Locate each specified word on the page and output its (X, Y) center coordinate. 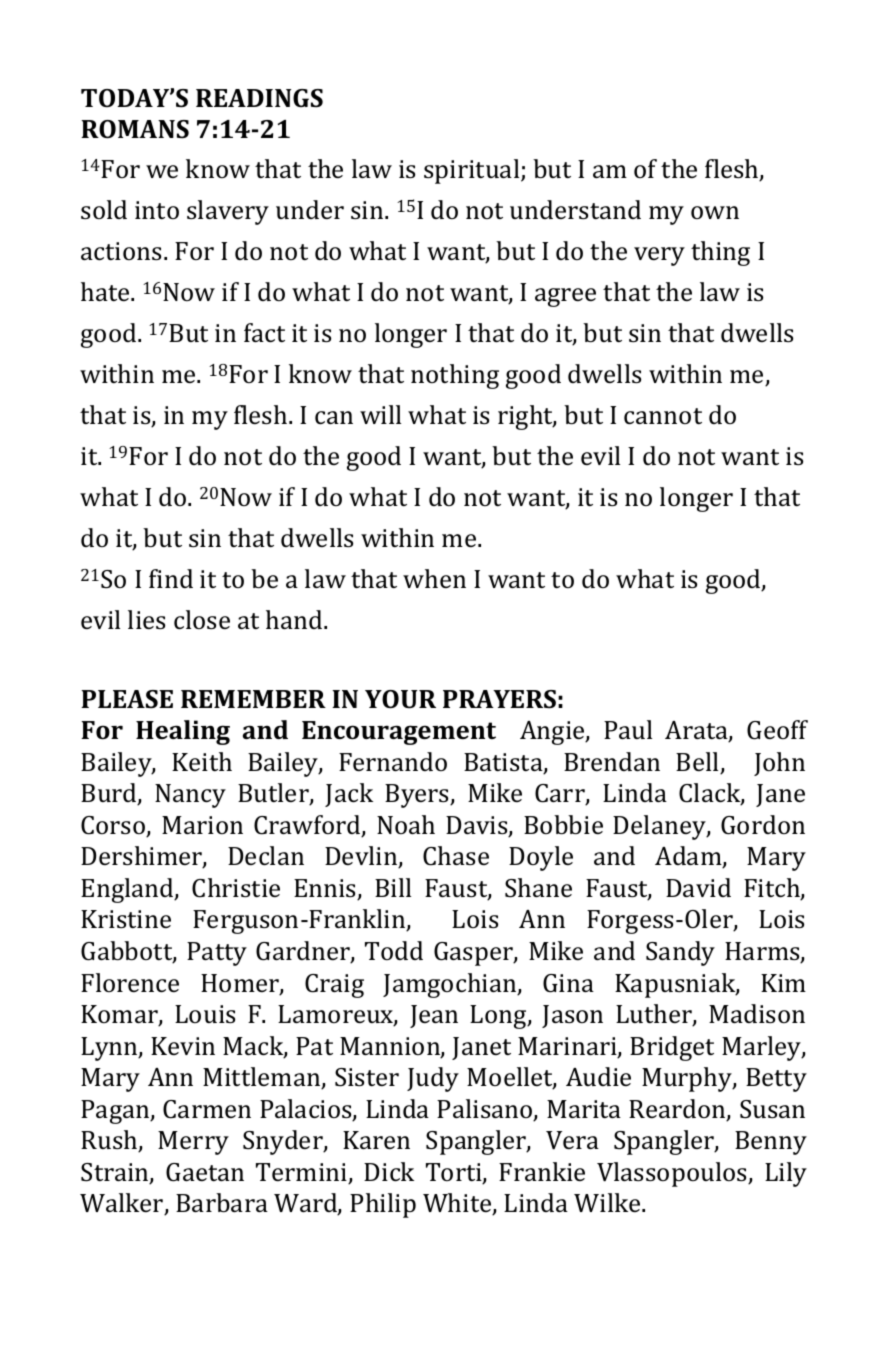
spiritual (473, 171)
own (715, 212)
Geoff (777, 730)
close (202, 620)
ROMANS (135, 129)
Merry (193, 1143)
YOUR (400, 699)
